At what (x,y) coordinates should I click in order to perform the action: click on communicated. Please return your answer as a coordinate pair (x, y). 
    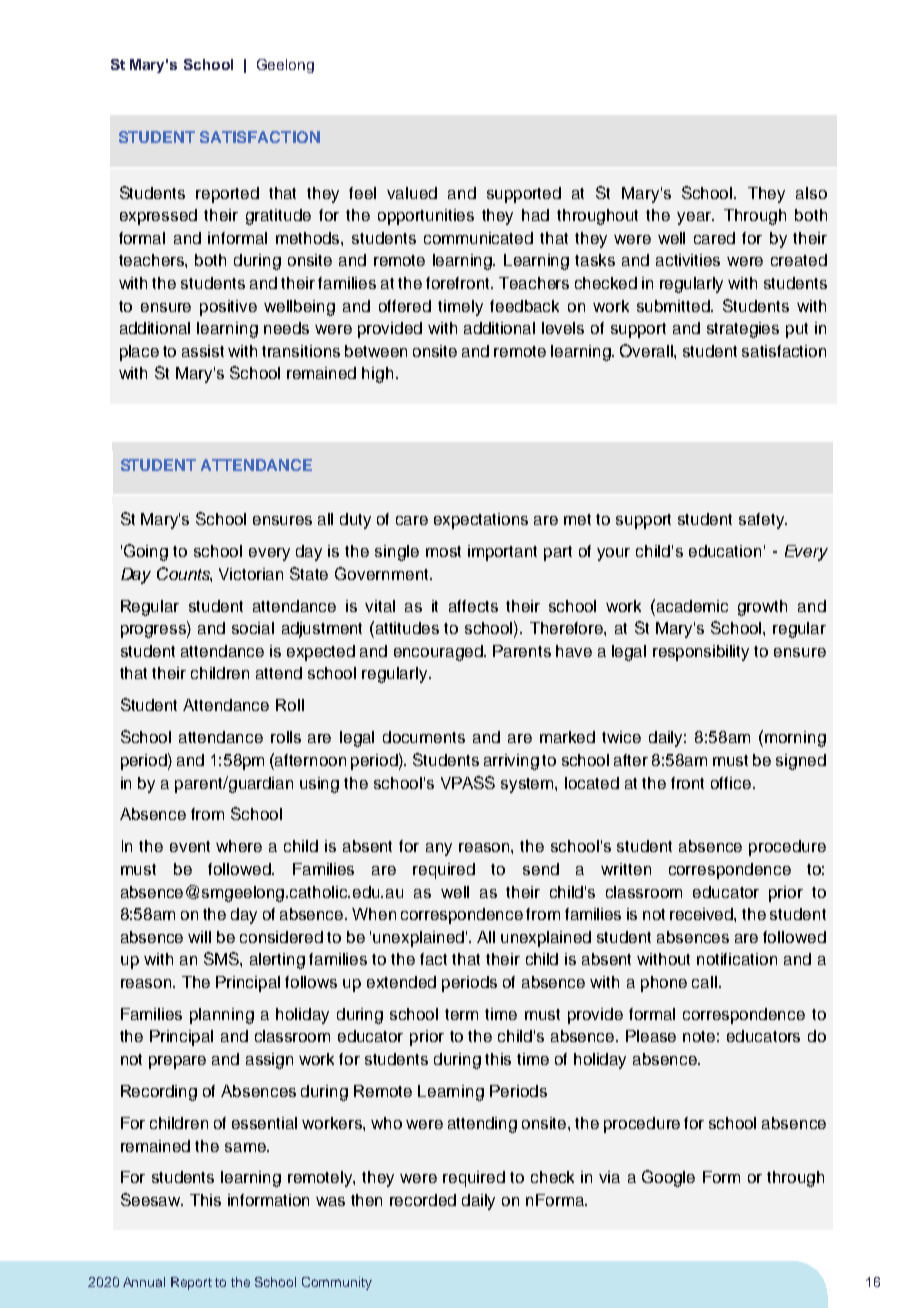
    Looking at the image, I should click on (478, 238).
